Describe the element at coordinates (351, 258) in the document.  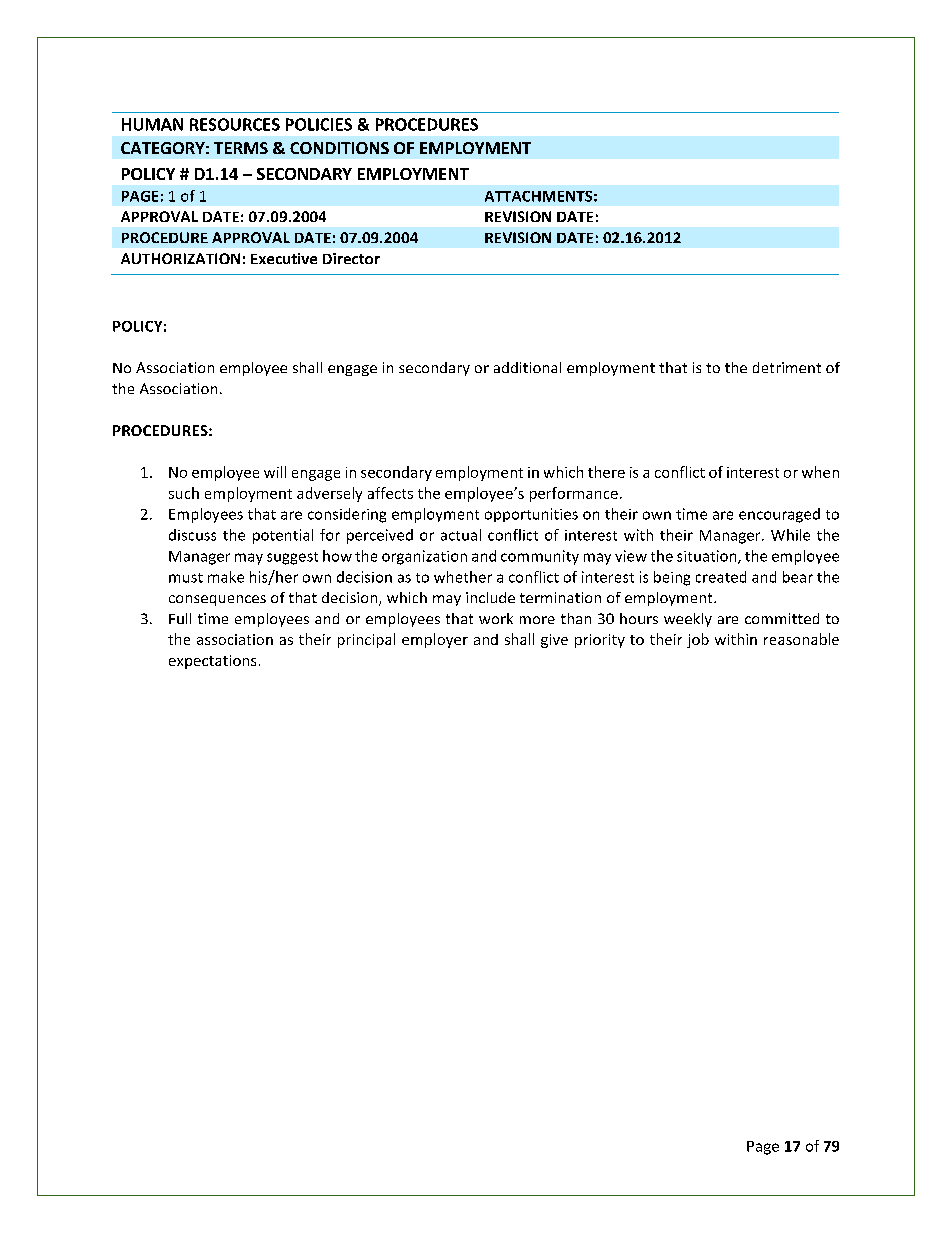
I see `Director` at that location.
